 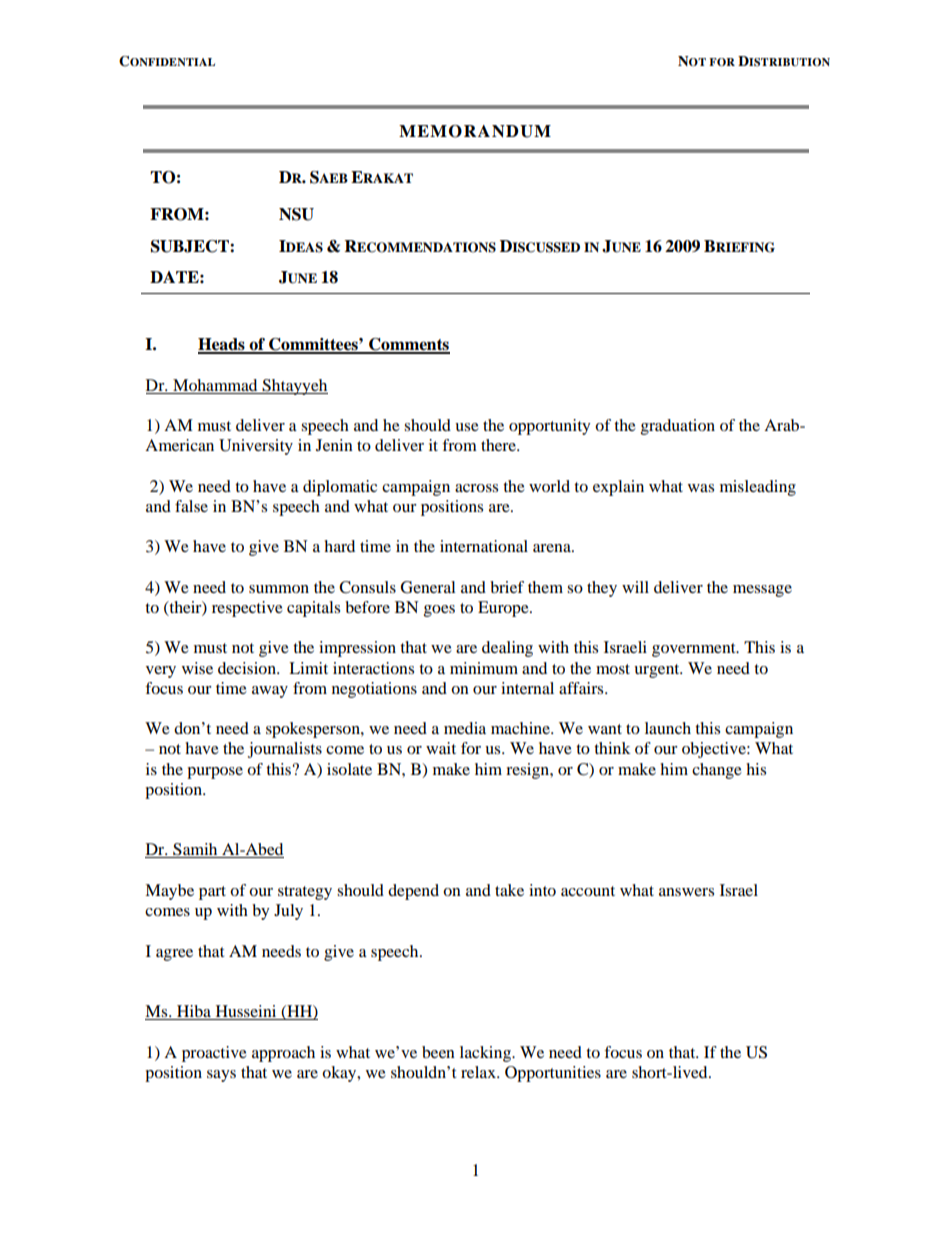 I want to click on change, so click(x=717, y=771).
